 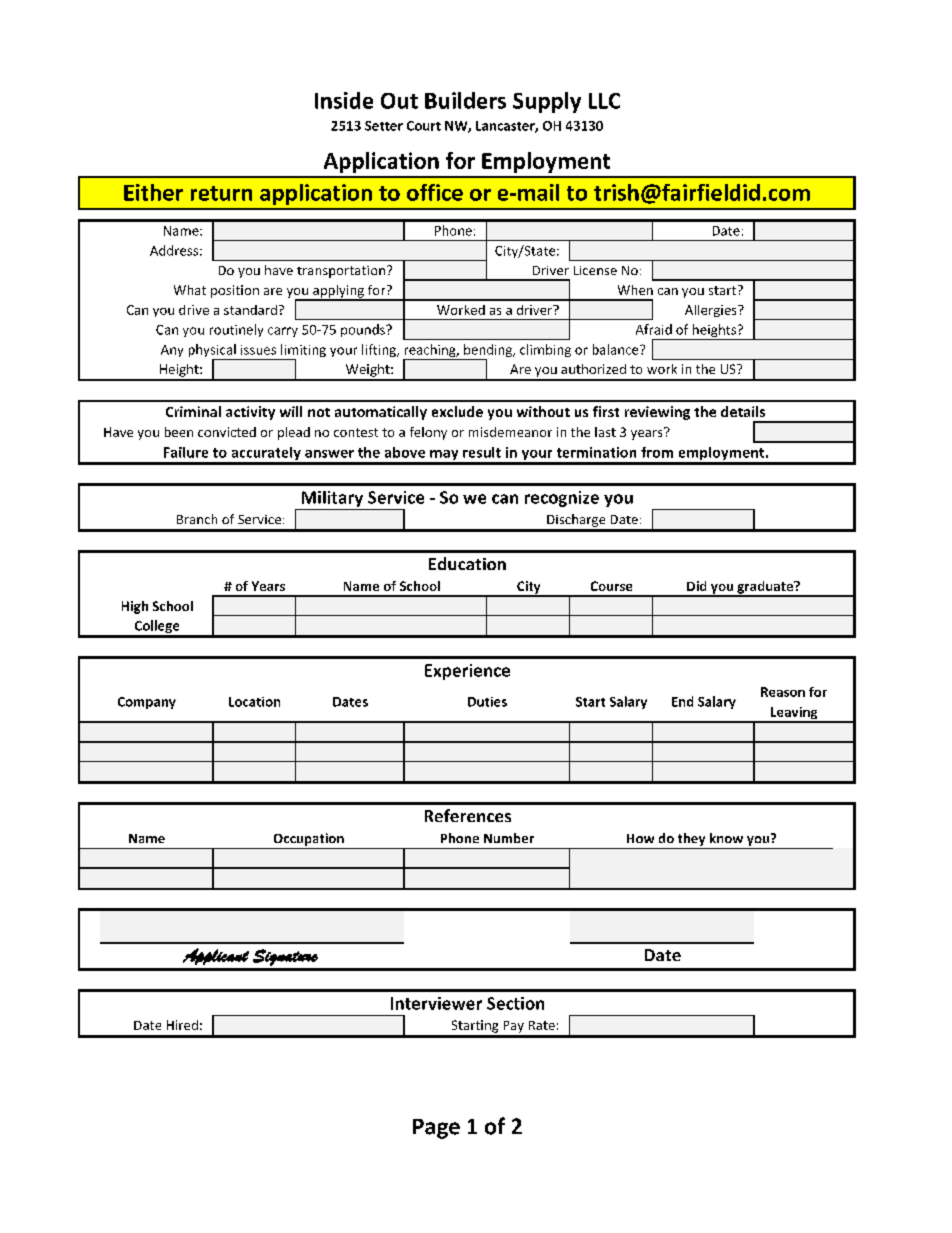 What do you see at coordinates (604, 101) in the screenshot?
I see `LLC` at bounding box center [604, 101].
